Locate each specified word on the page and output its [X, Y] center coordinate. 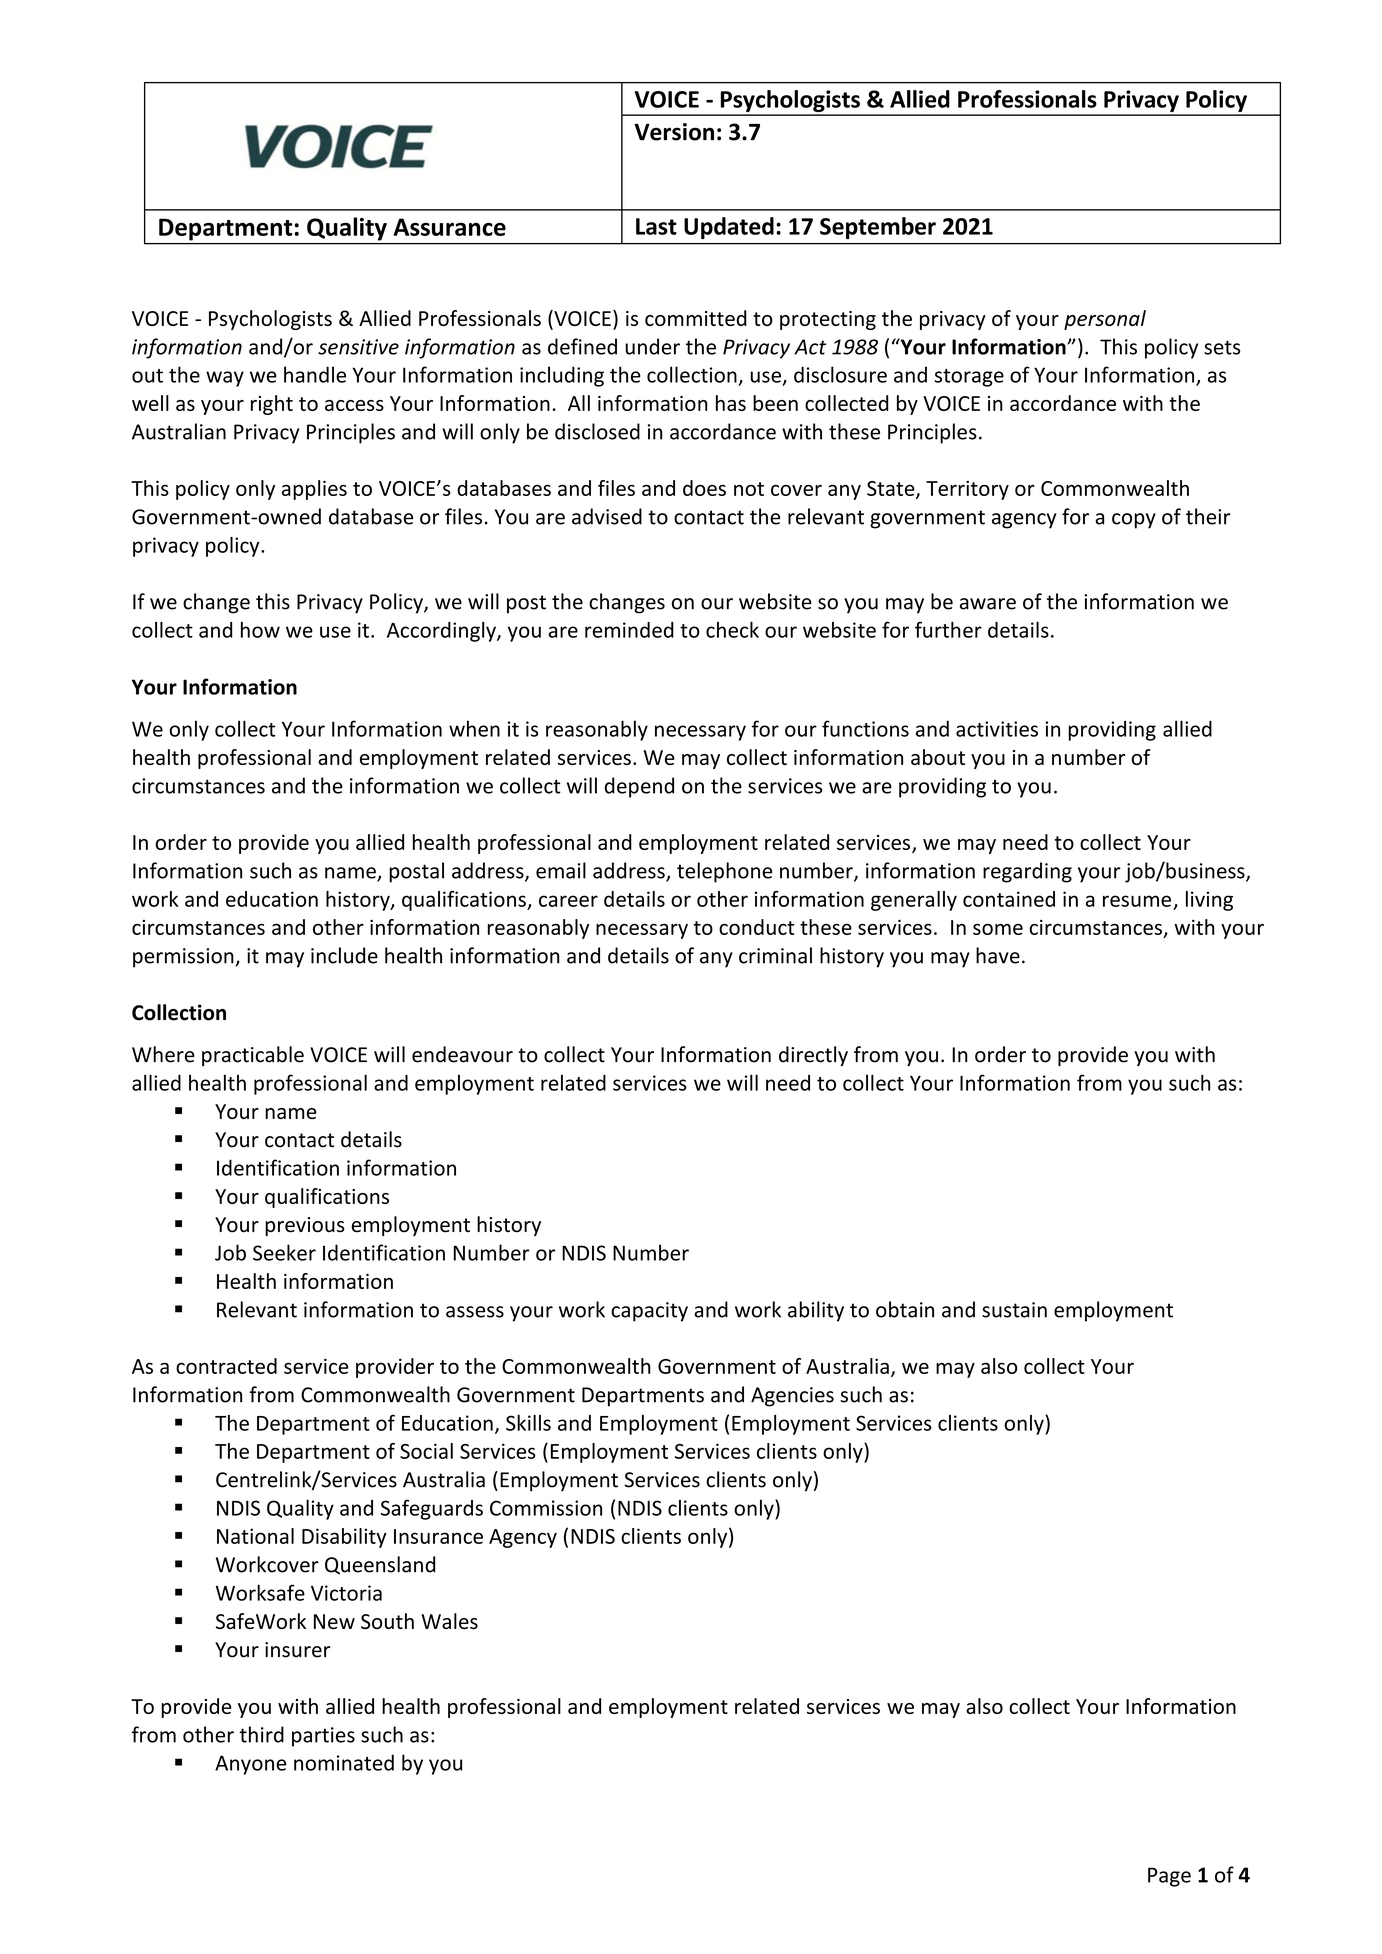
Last [656, 226]
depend [639, 787]
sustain [1014, 1310]
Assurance [449, 227]
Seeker [284, 1252]
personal [1105, 320]
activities [997, 729]
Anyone [250, 1765]
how [260, 630]
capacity [649, 1312]
